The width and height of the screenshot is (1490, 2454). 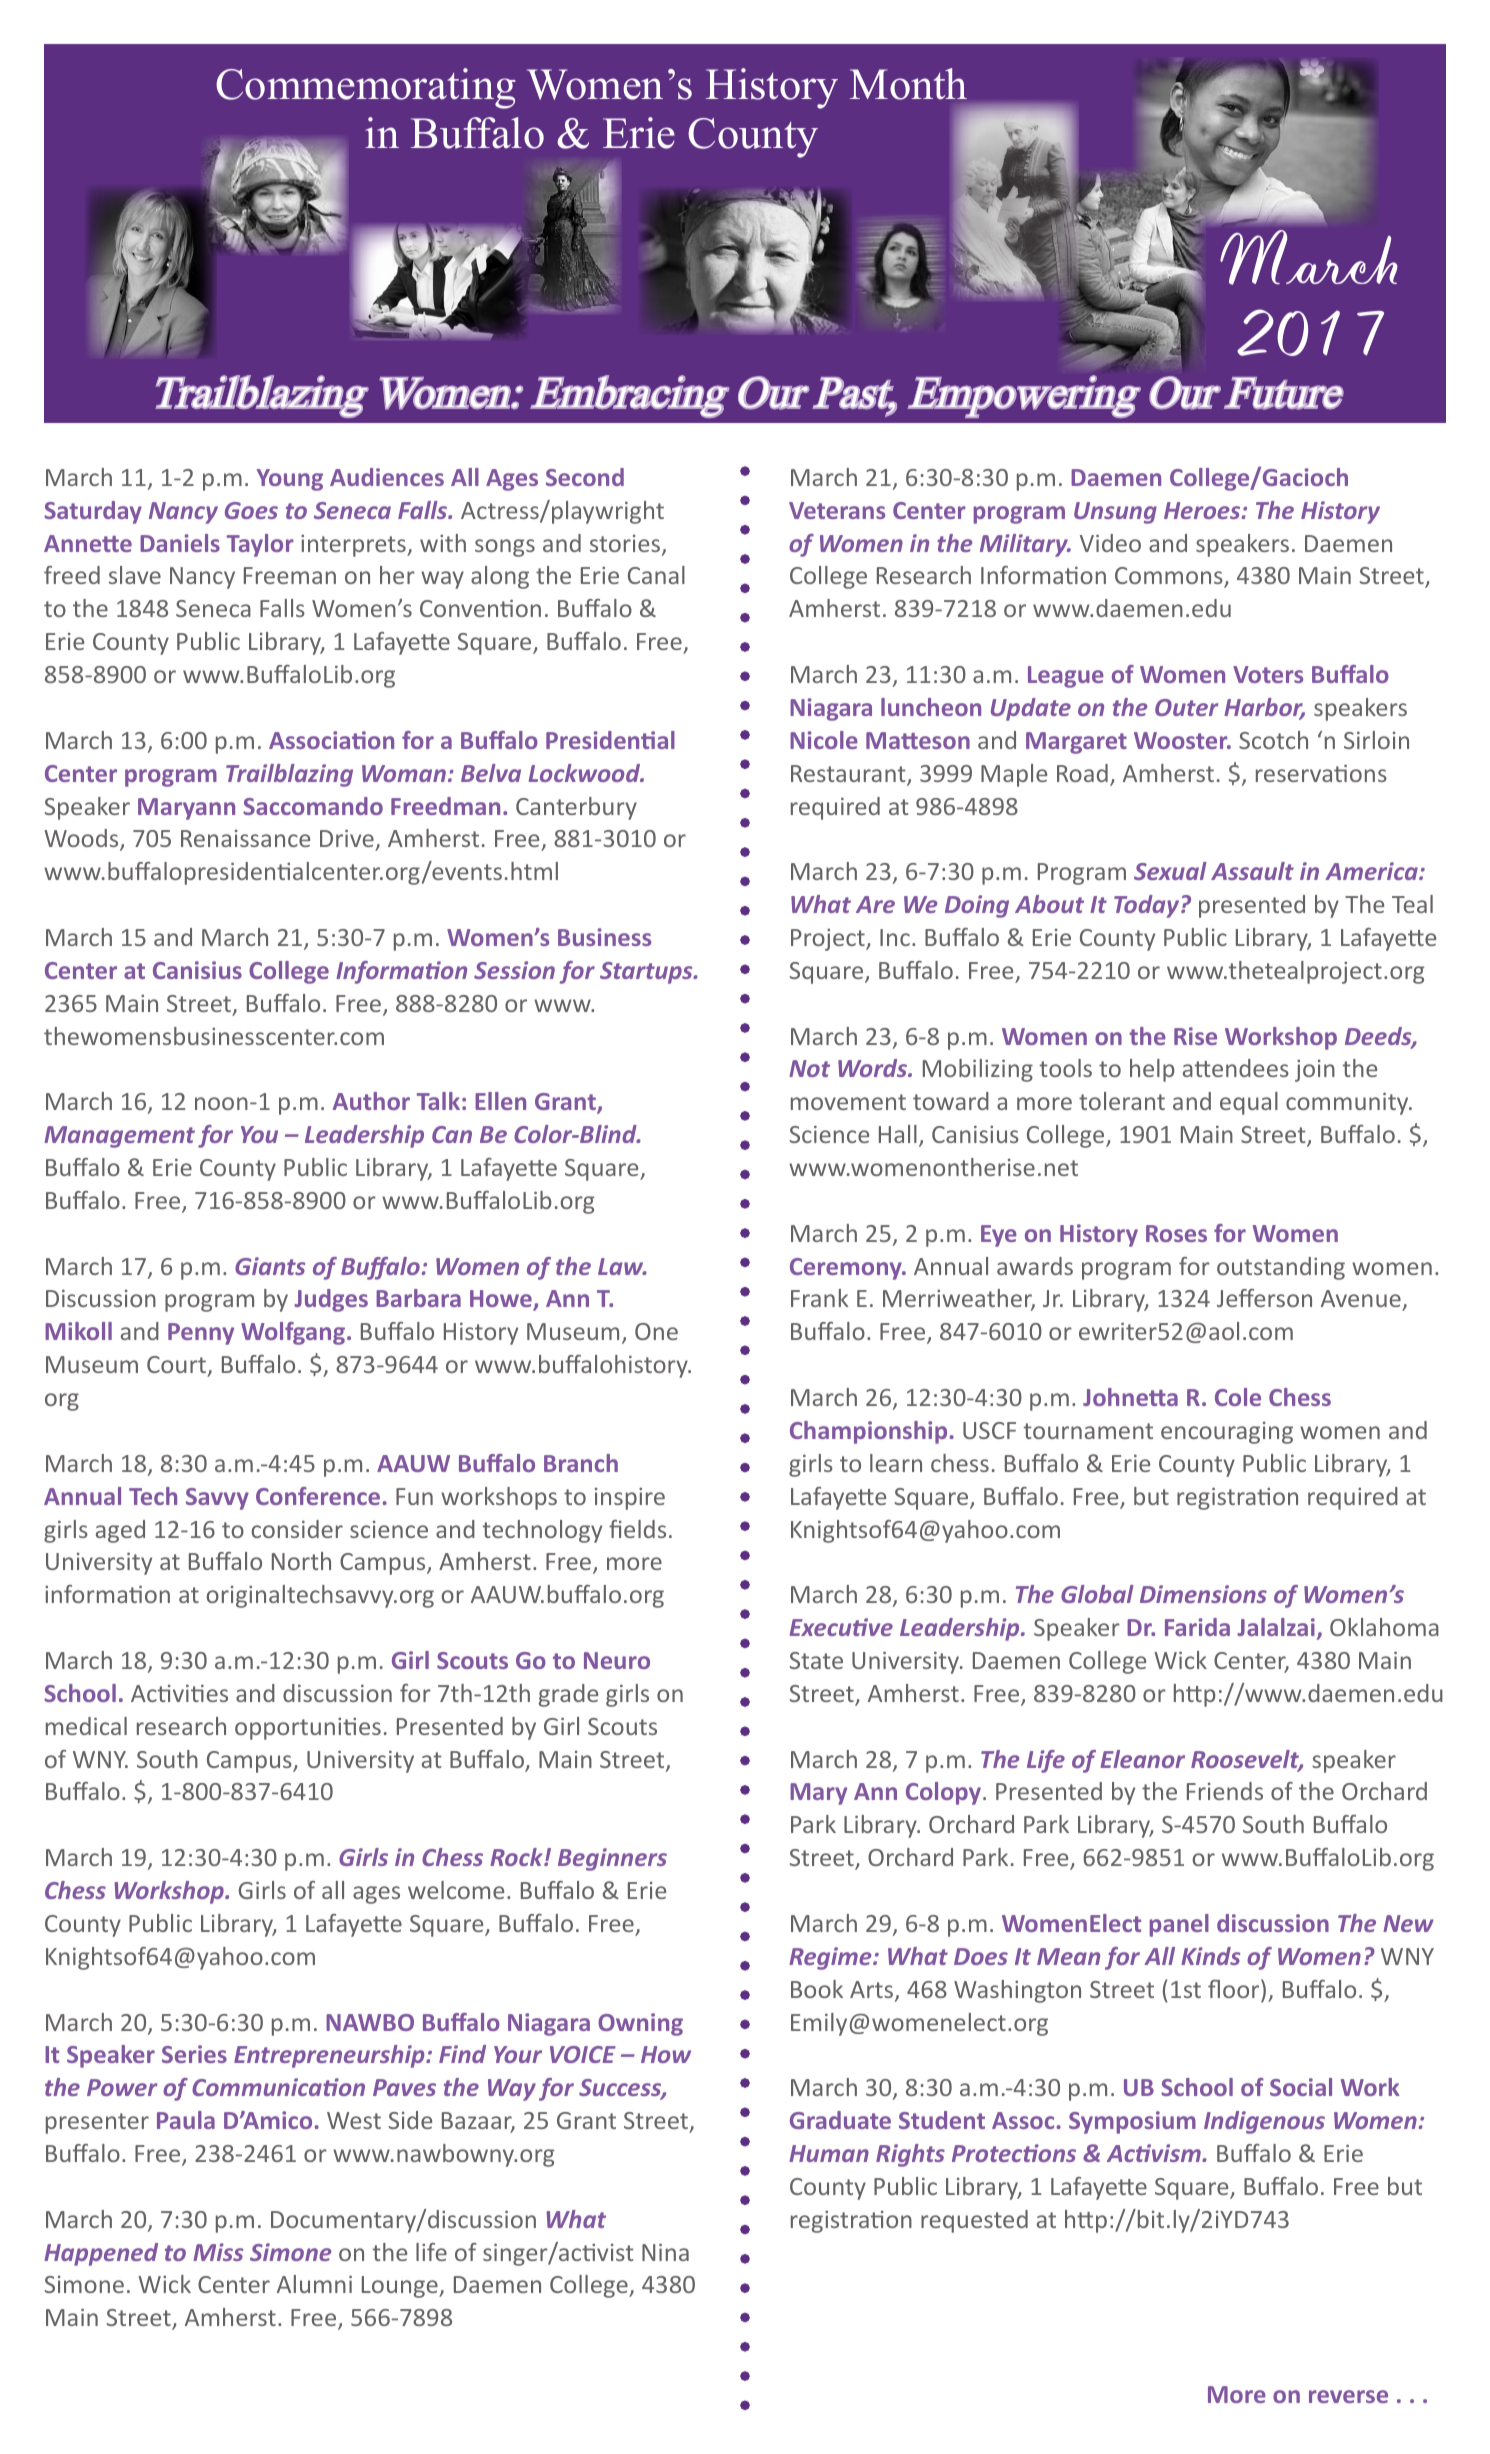 What do you see at coordinates (308, 1728) in the screenshot?
I see `opportunities` at bounding box center [308, 1728].
